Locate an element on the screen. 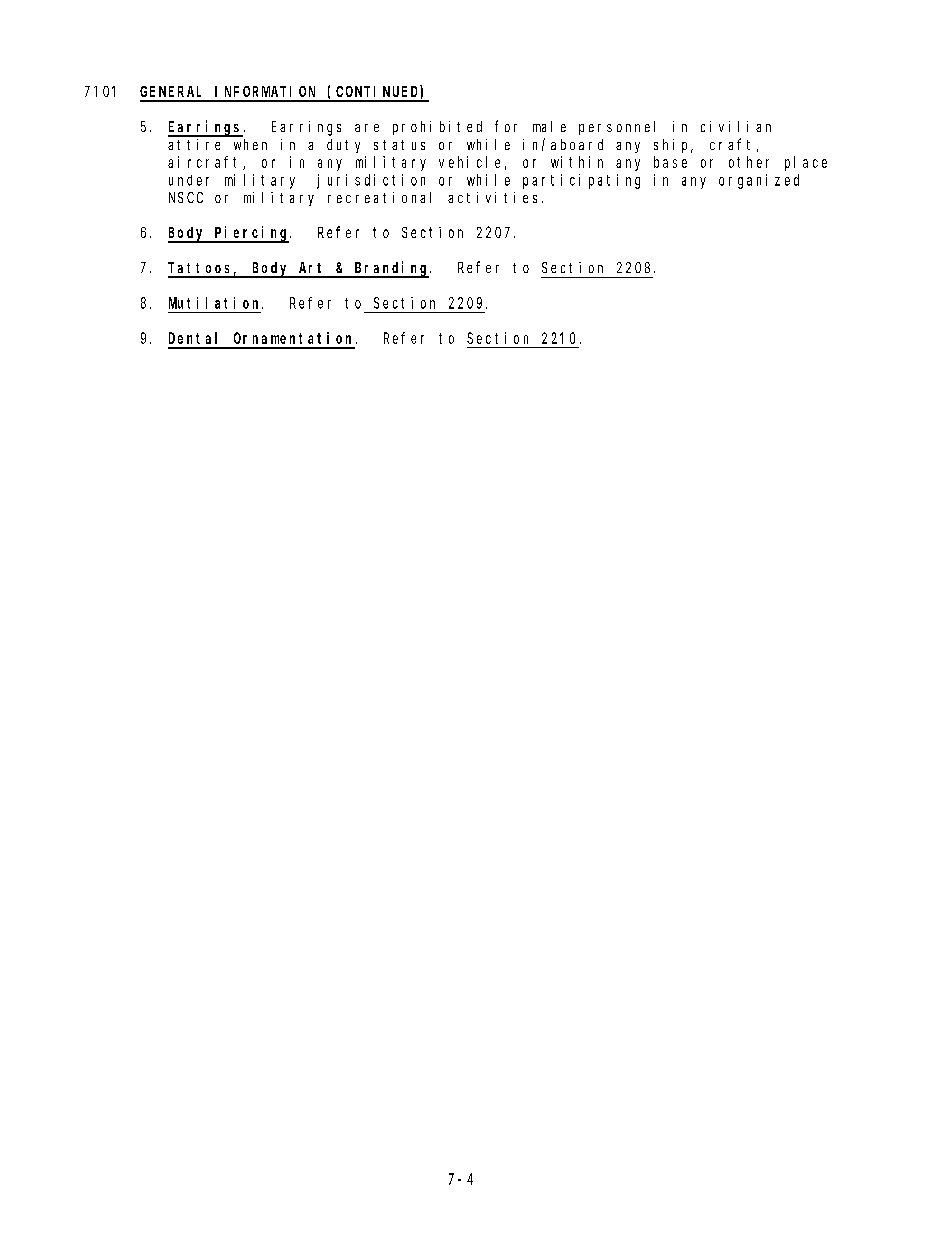  participating is located at coordinates (581, 181).
